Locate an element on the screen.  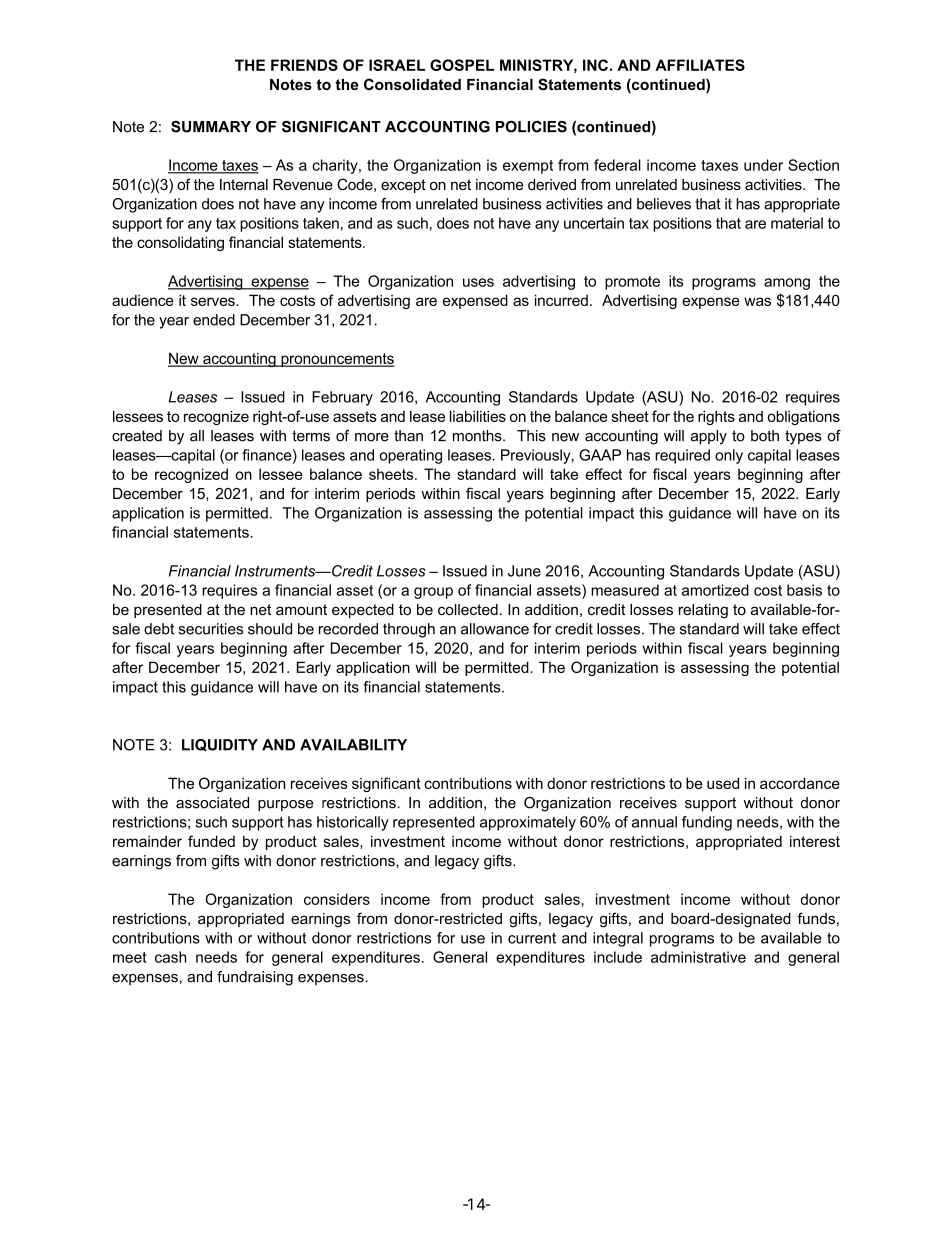
uses is located at coordinates (478, 282).
